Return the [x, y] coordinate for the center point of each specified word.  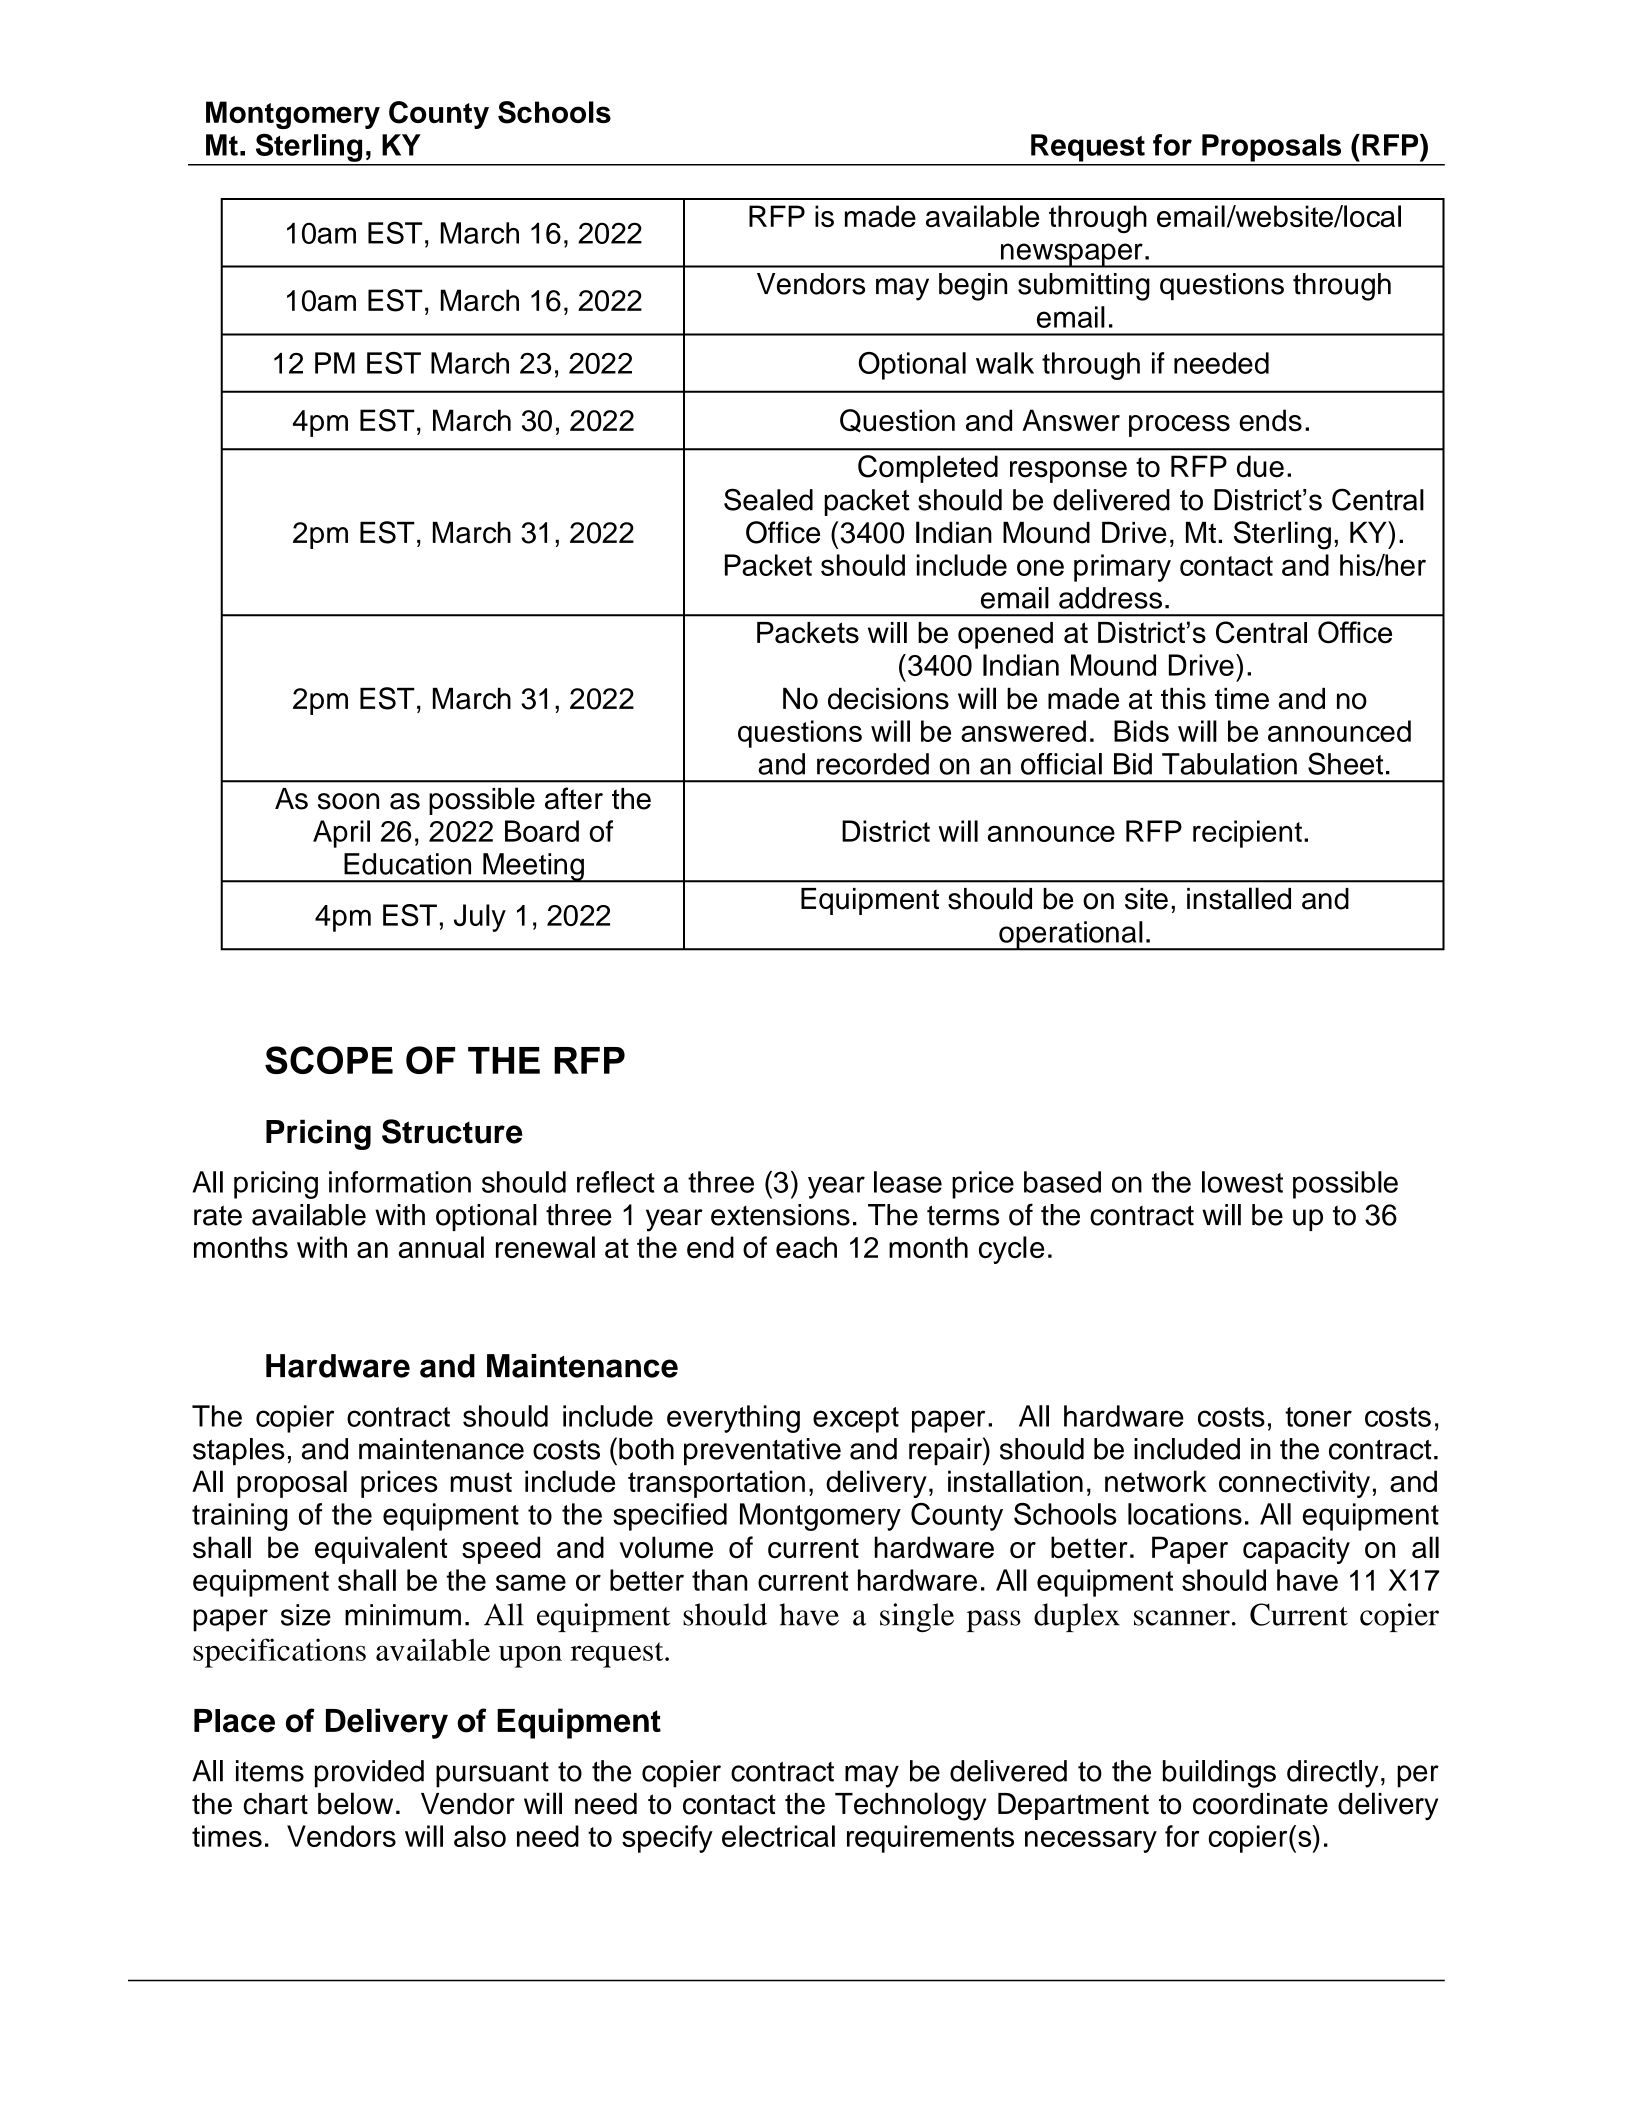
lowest [1242, 1182]
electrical [778, 1836]
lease [908, 1182]
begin [973, 287]
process [1179, 426]
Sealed [768, 499]
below [355, 1803]
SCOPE [329, 1060]
